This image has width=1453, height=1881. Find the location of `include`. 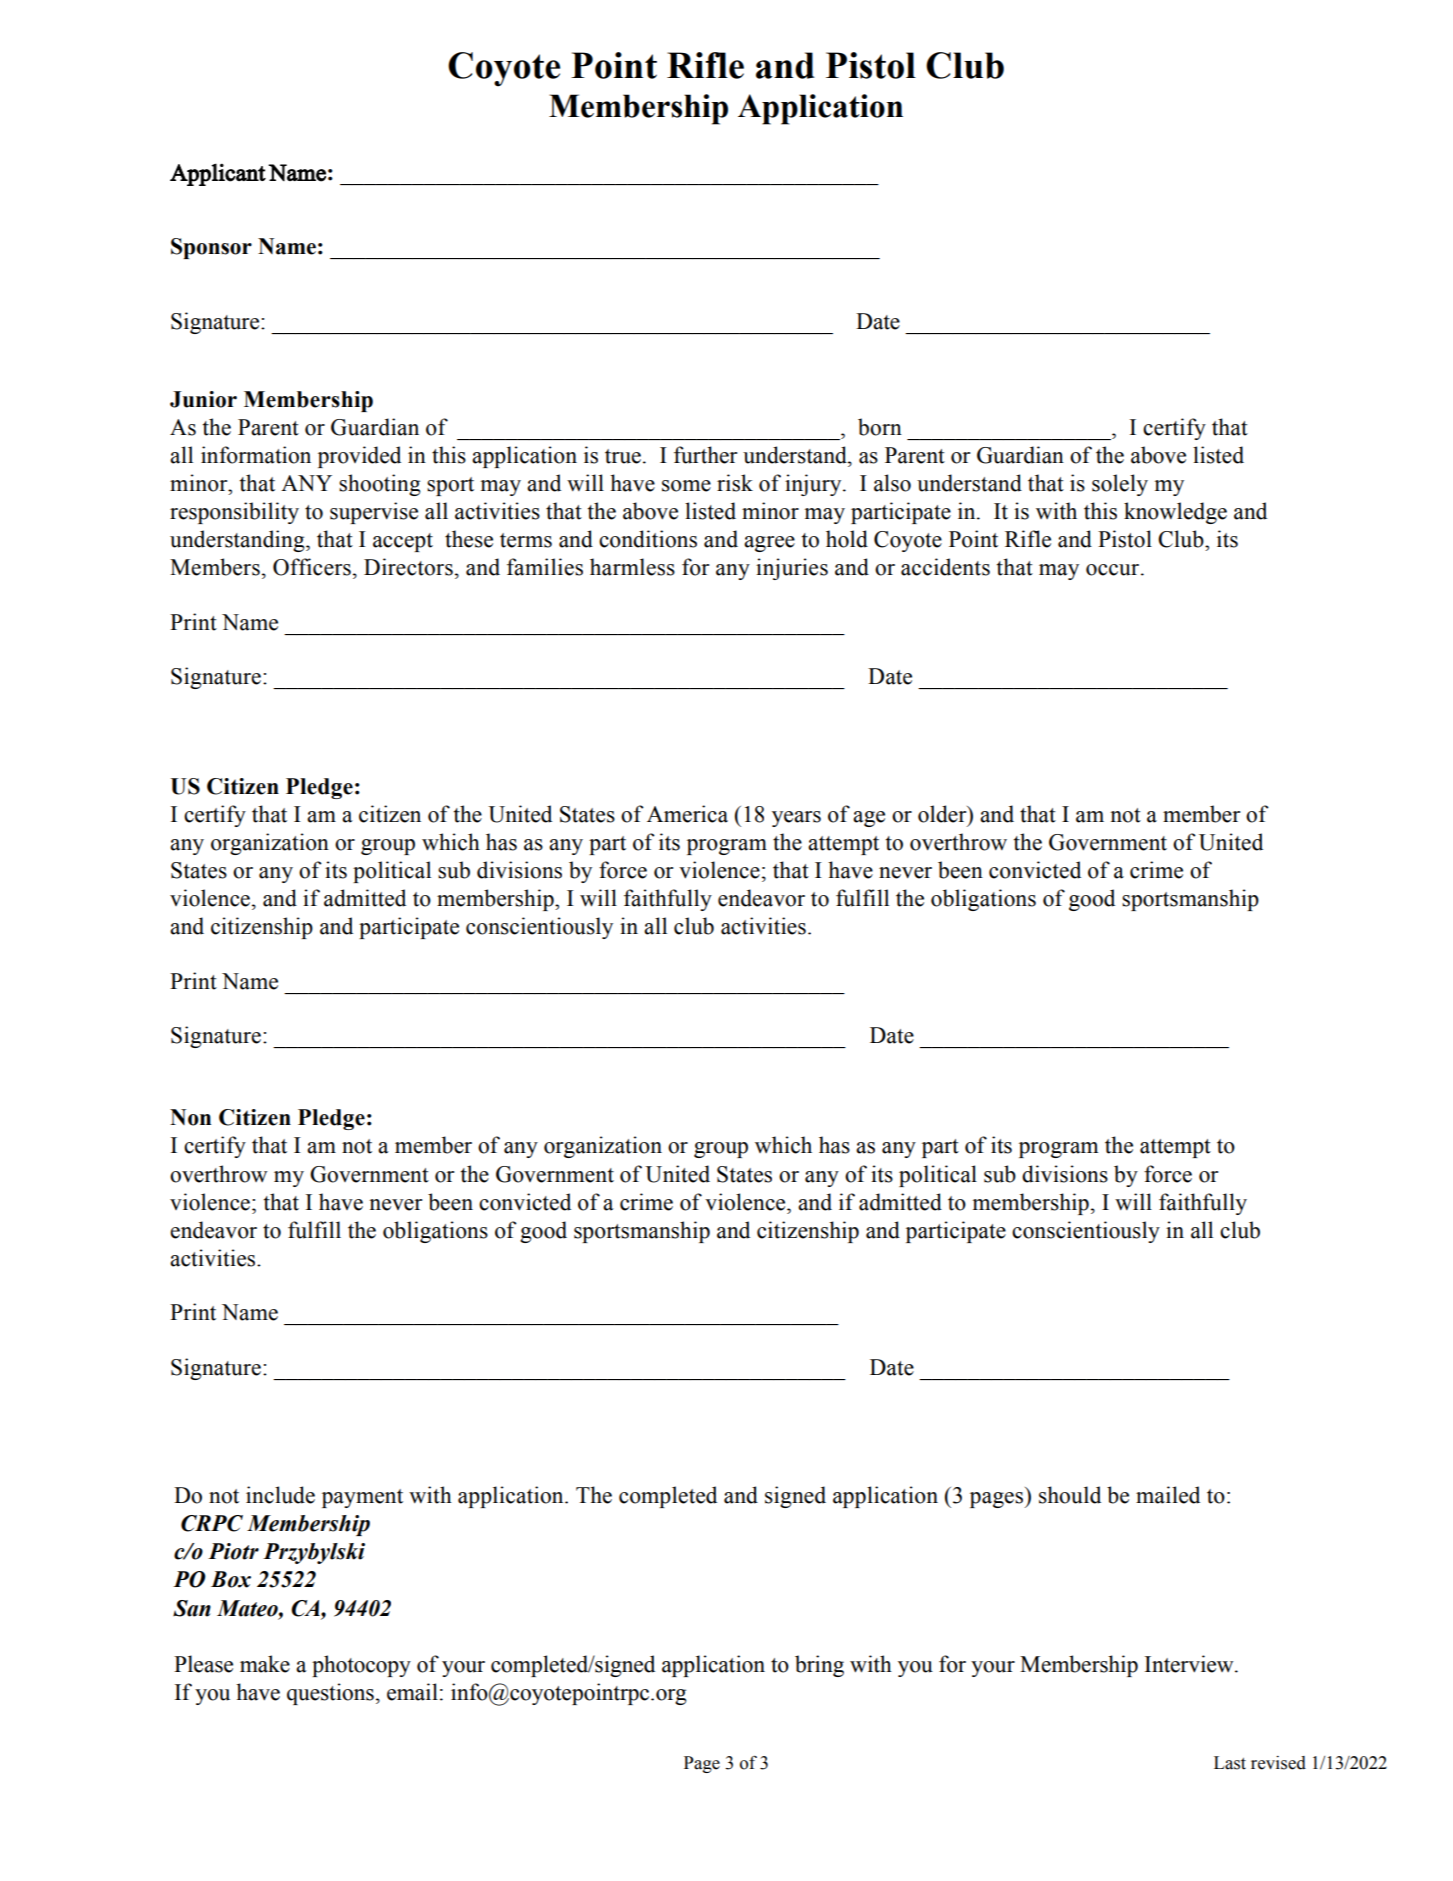

include is located at coordinates (280, 1495).
